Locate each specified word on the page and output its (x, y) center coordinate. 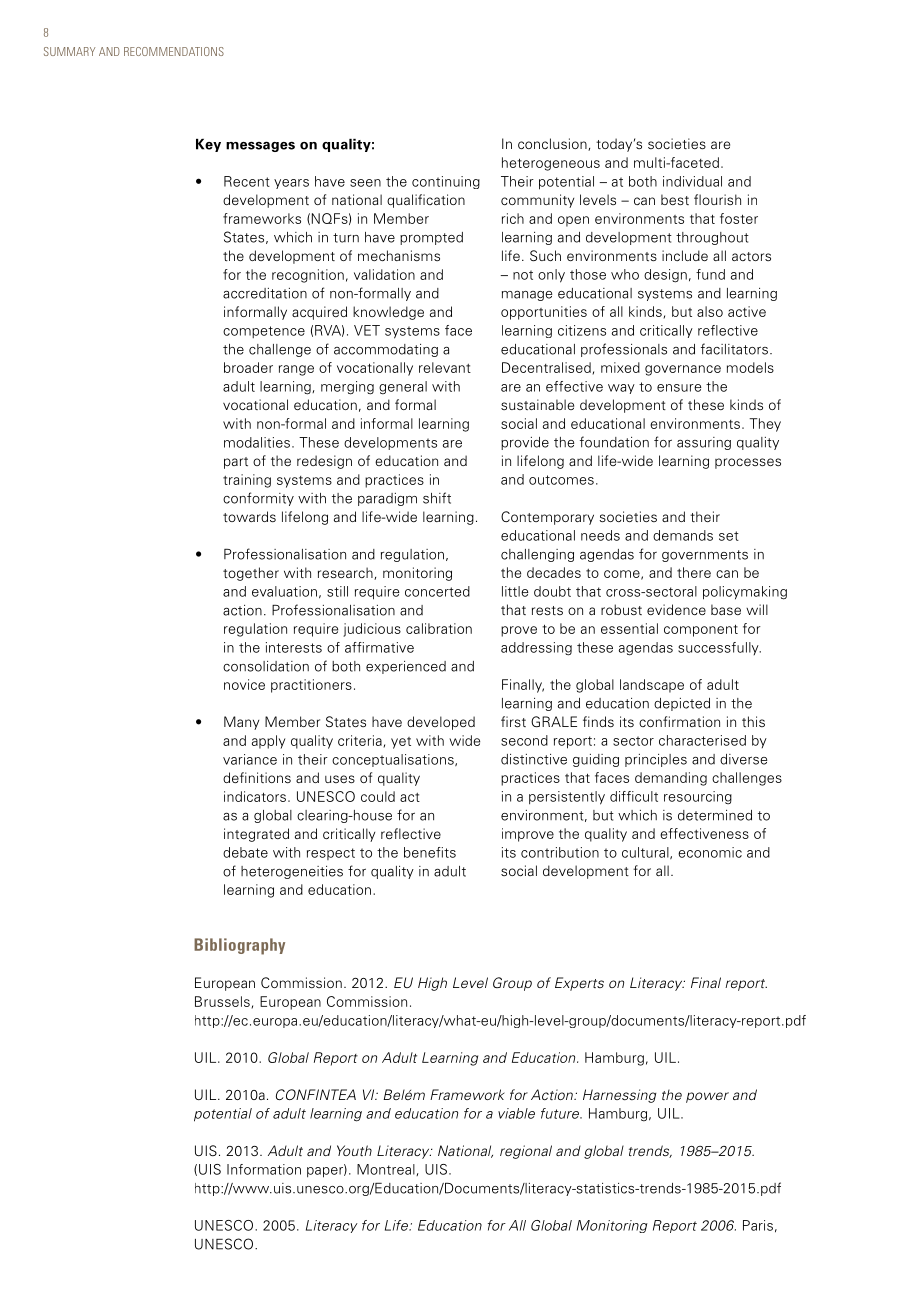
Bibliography (239, 946)
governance (683, 370)
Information (264, 1169)
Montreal (387, 1170)
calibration (439, 628)
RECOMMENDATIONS (174, 51)
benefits (430, 852)
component (701, 630)
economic (710, 852)
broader (248, 367)
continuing (446, 182)
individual (692, 181)
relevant (445, 367)
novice (244, 684)
